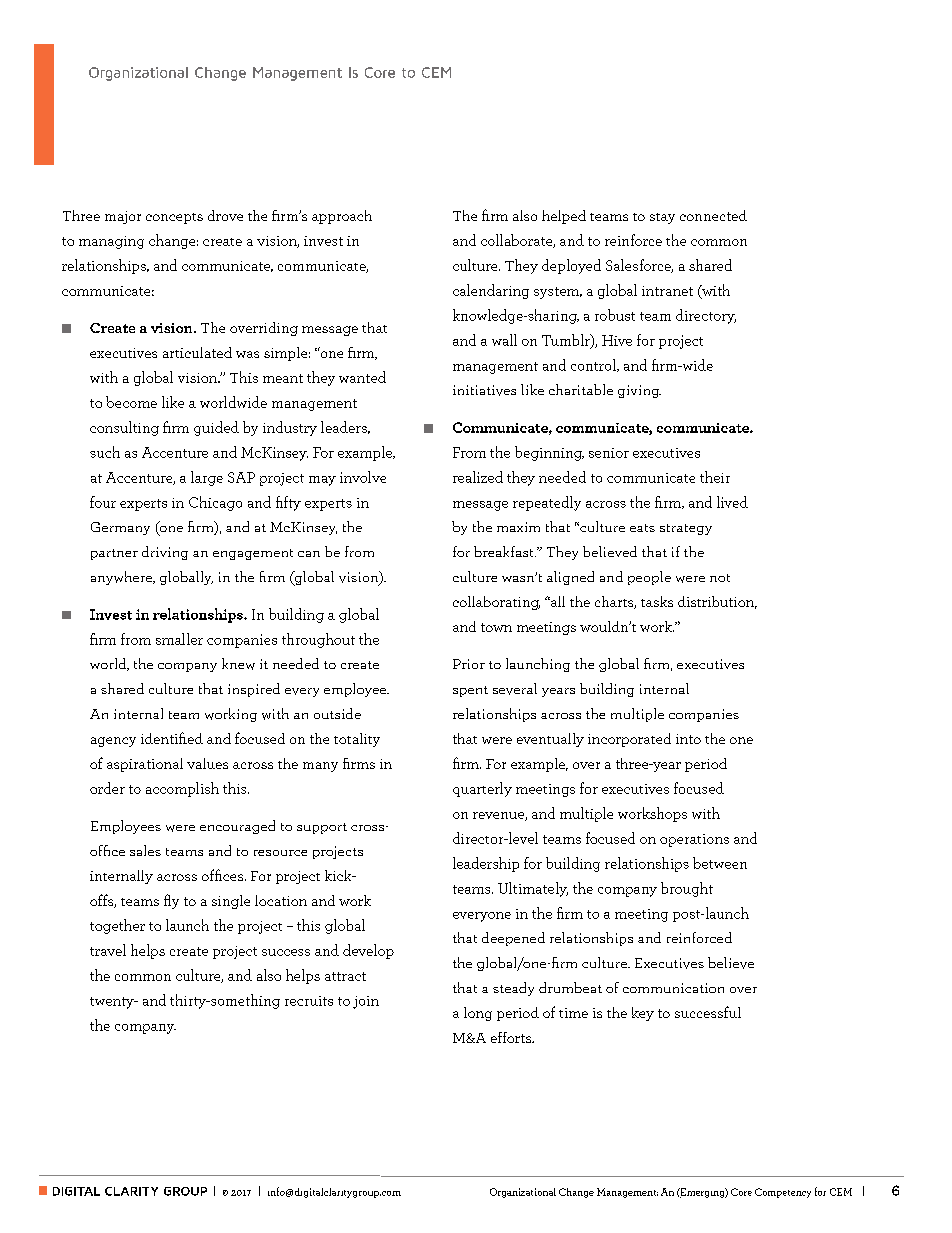 The width and height of the document is (952, 1233). What do you see at coordinates (470, 691) in the document?
I see `spent` at bounding box center [470, 691].
